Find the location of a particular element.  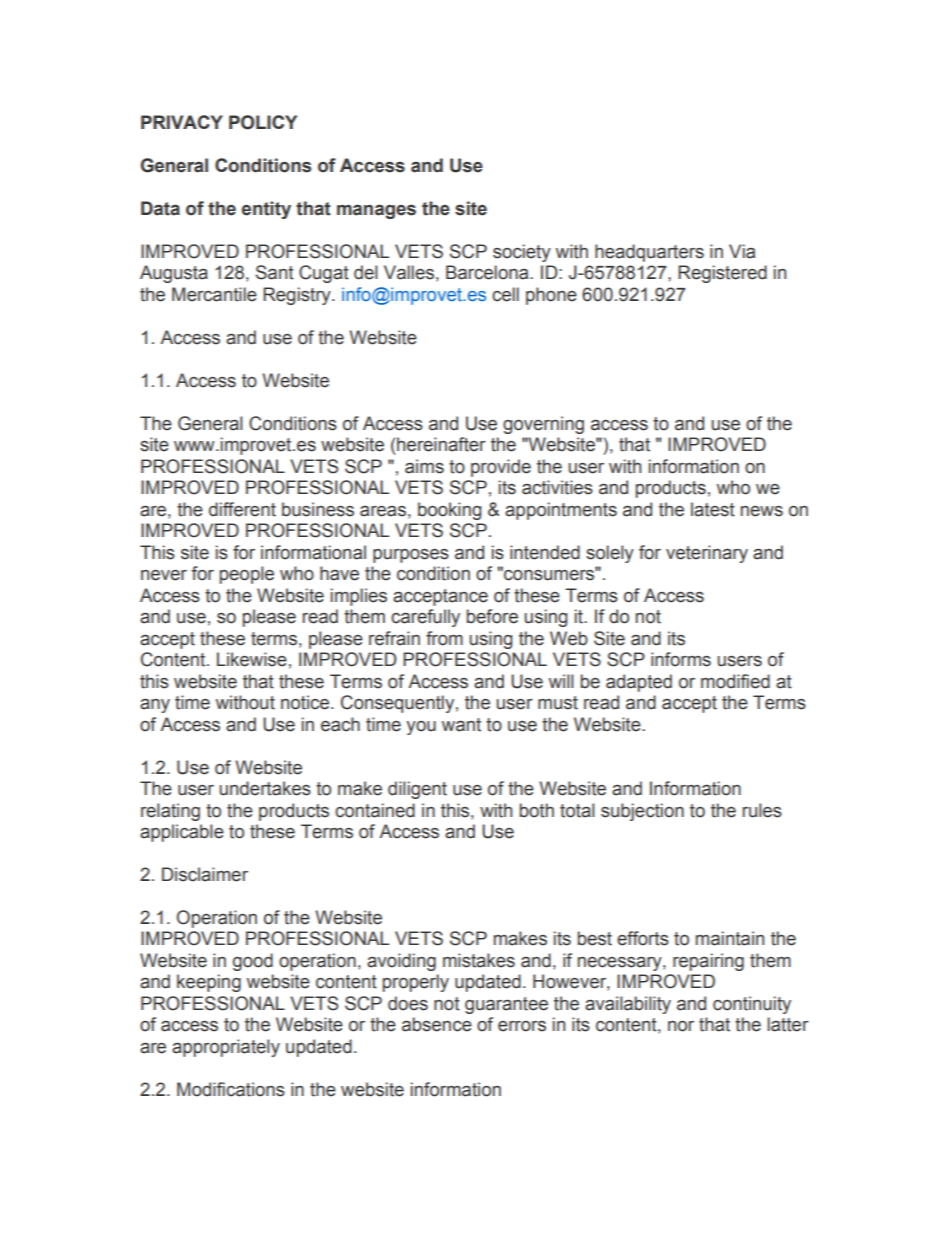

Via is located at coordinates (742, 251).
